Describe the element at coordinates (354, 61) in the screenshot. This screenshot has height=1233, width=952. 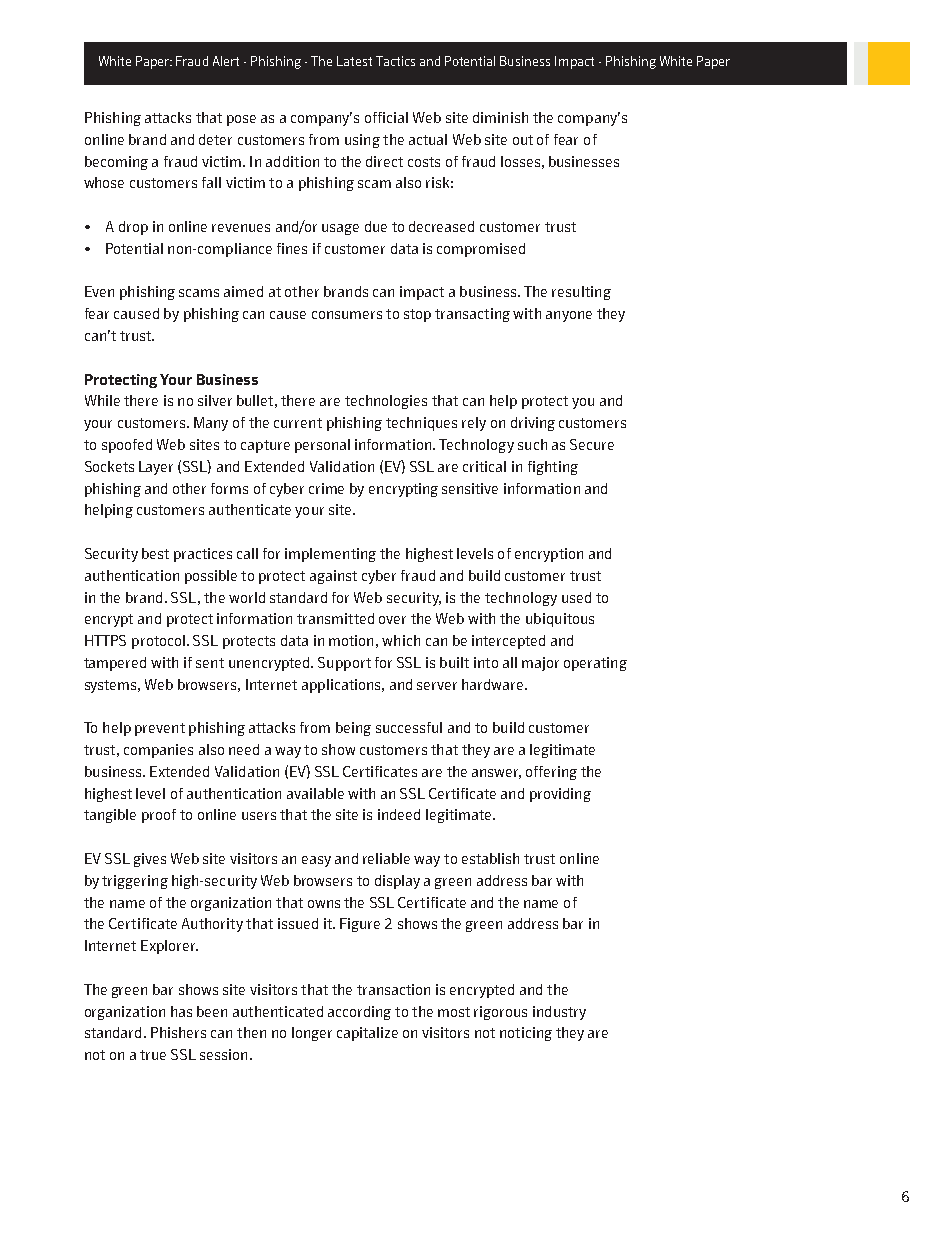
I see `Latest` at that location.
